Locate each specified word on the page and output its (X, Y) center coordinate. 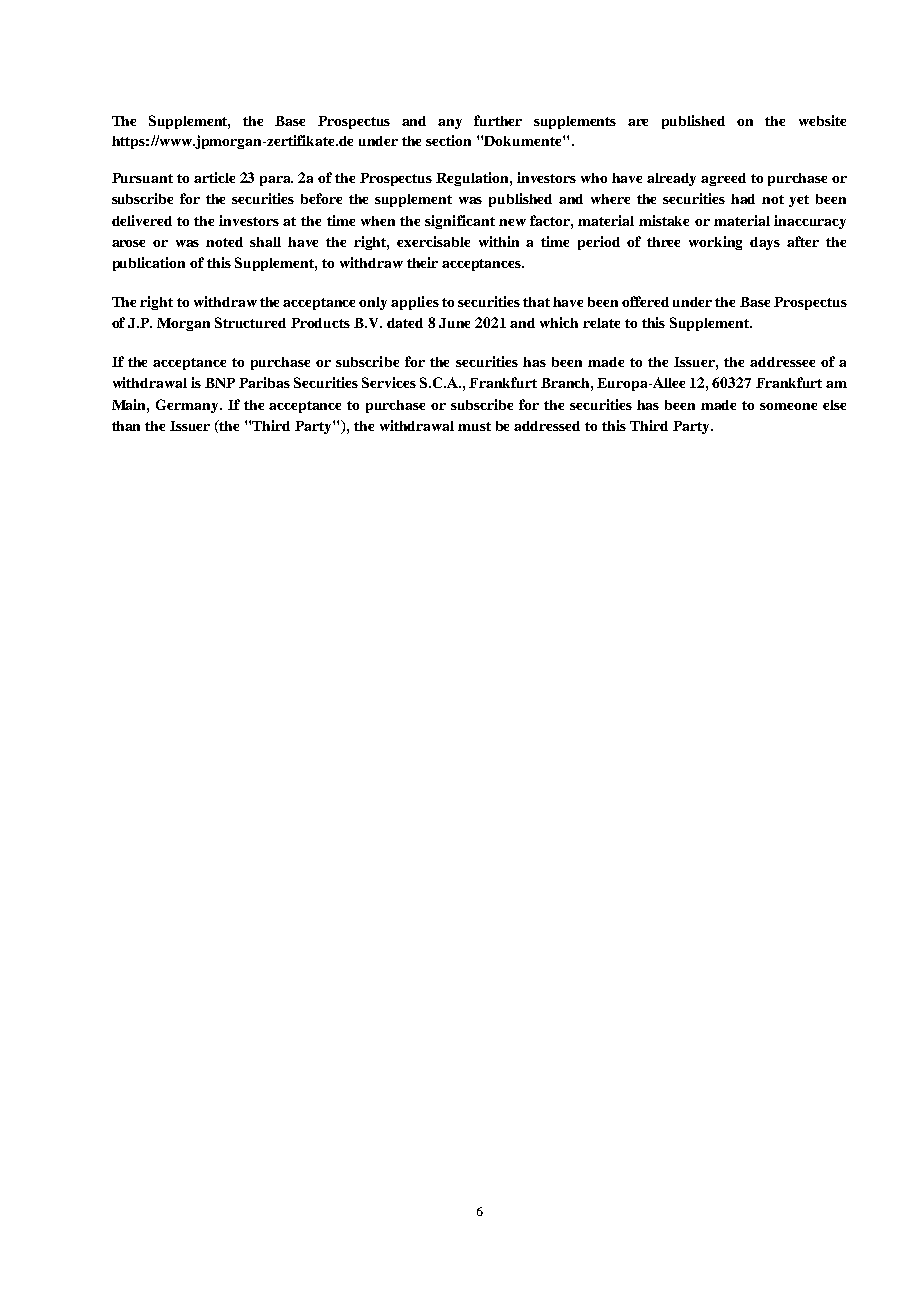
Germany (188, 406)
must (474, 426)
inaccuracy (810, 222)
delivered (142, 220)
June (454, 323)
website (822, 120)
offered (645, 301)
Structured (250, 322)
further (498, 120)
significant (460, 222)
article (214, 177)
